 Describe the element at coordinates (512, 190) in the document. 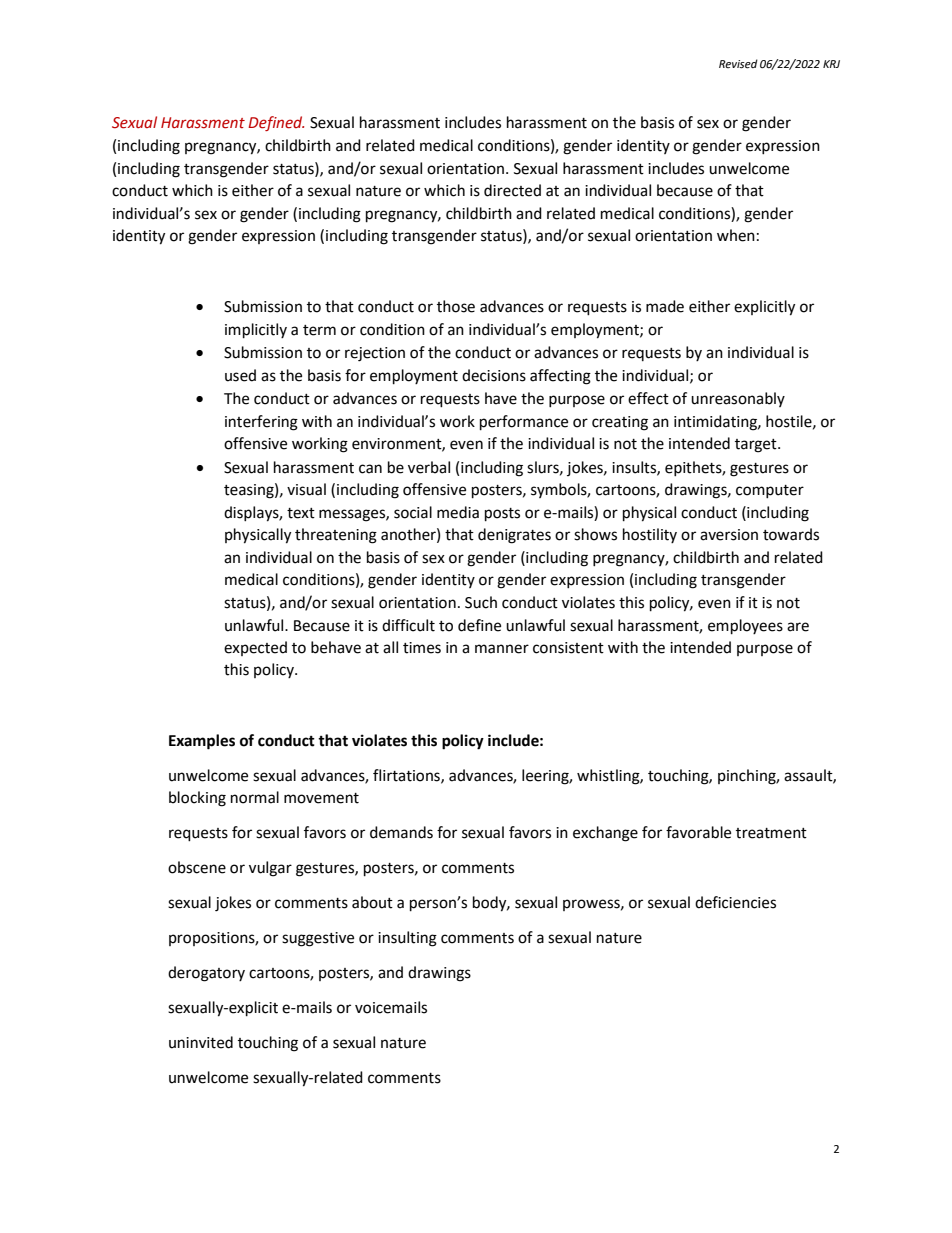

I see `directed` at that location.
